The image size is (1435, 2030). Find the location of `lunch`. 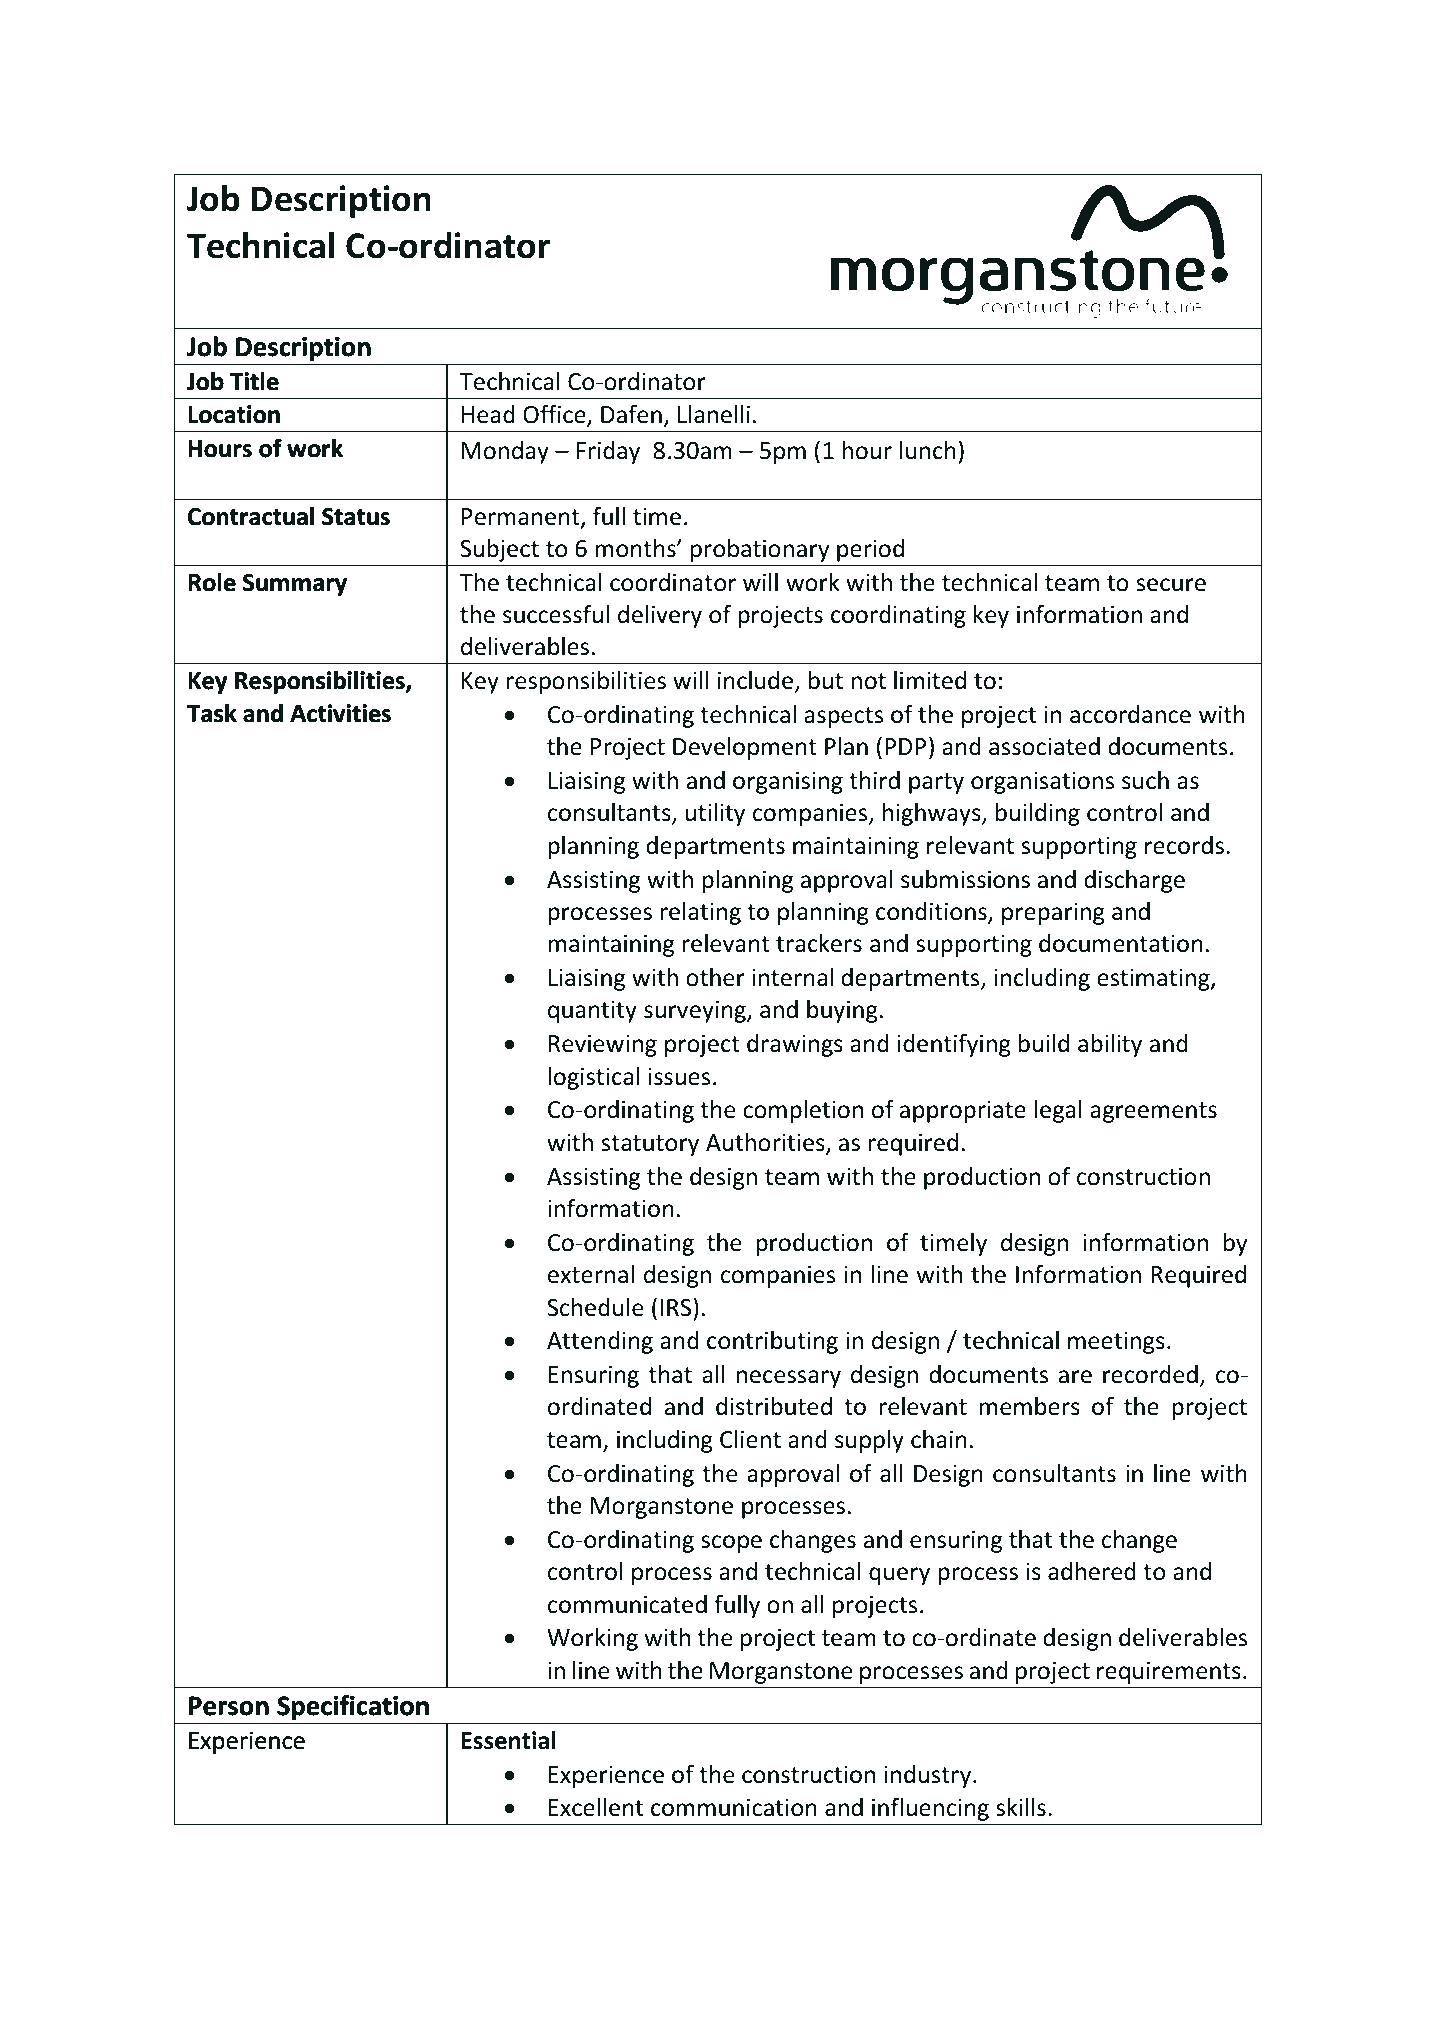

lunch is located at coordinates (928, 450).
